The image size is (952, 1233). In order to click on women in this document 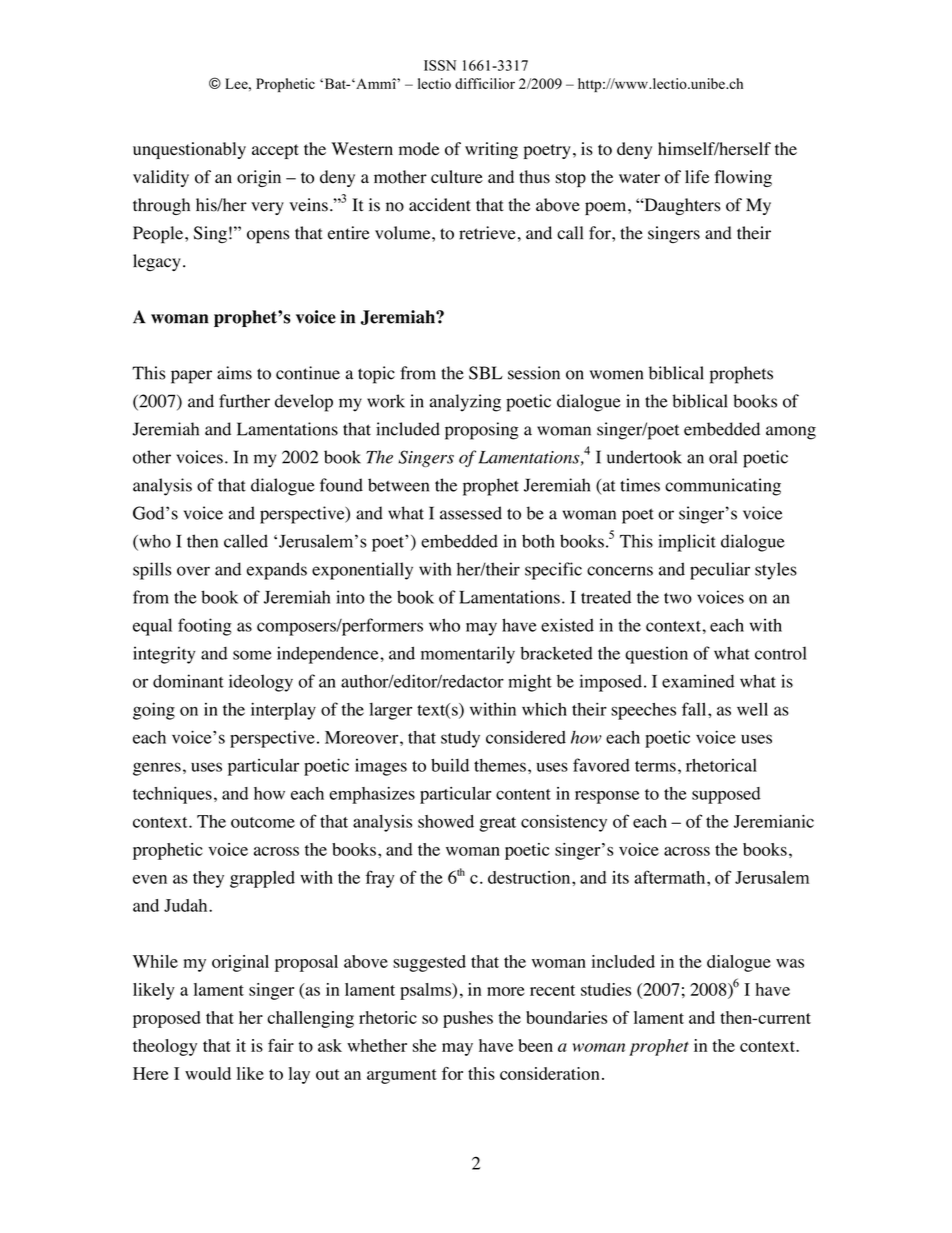, I will do `click(616, 375)`.
